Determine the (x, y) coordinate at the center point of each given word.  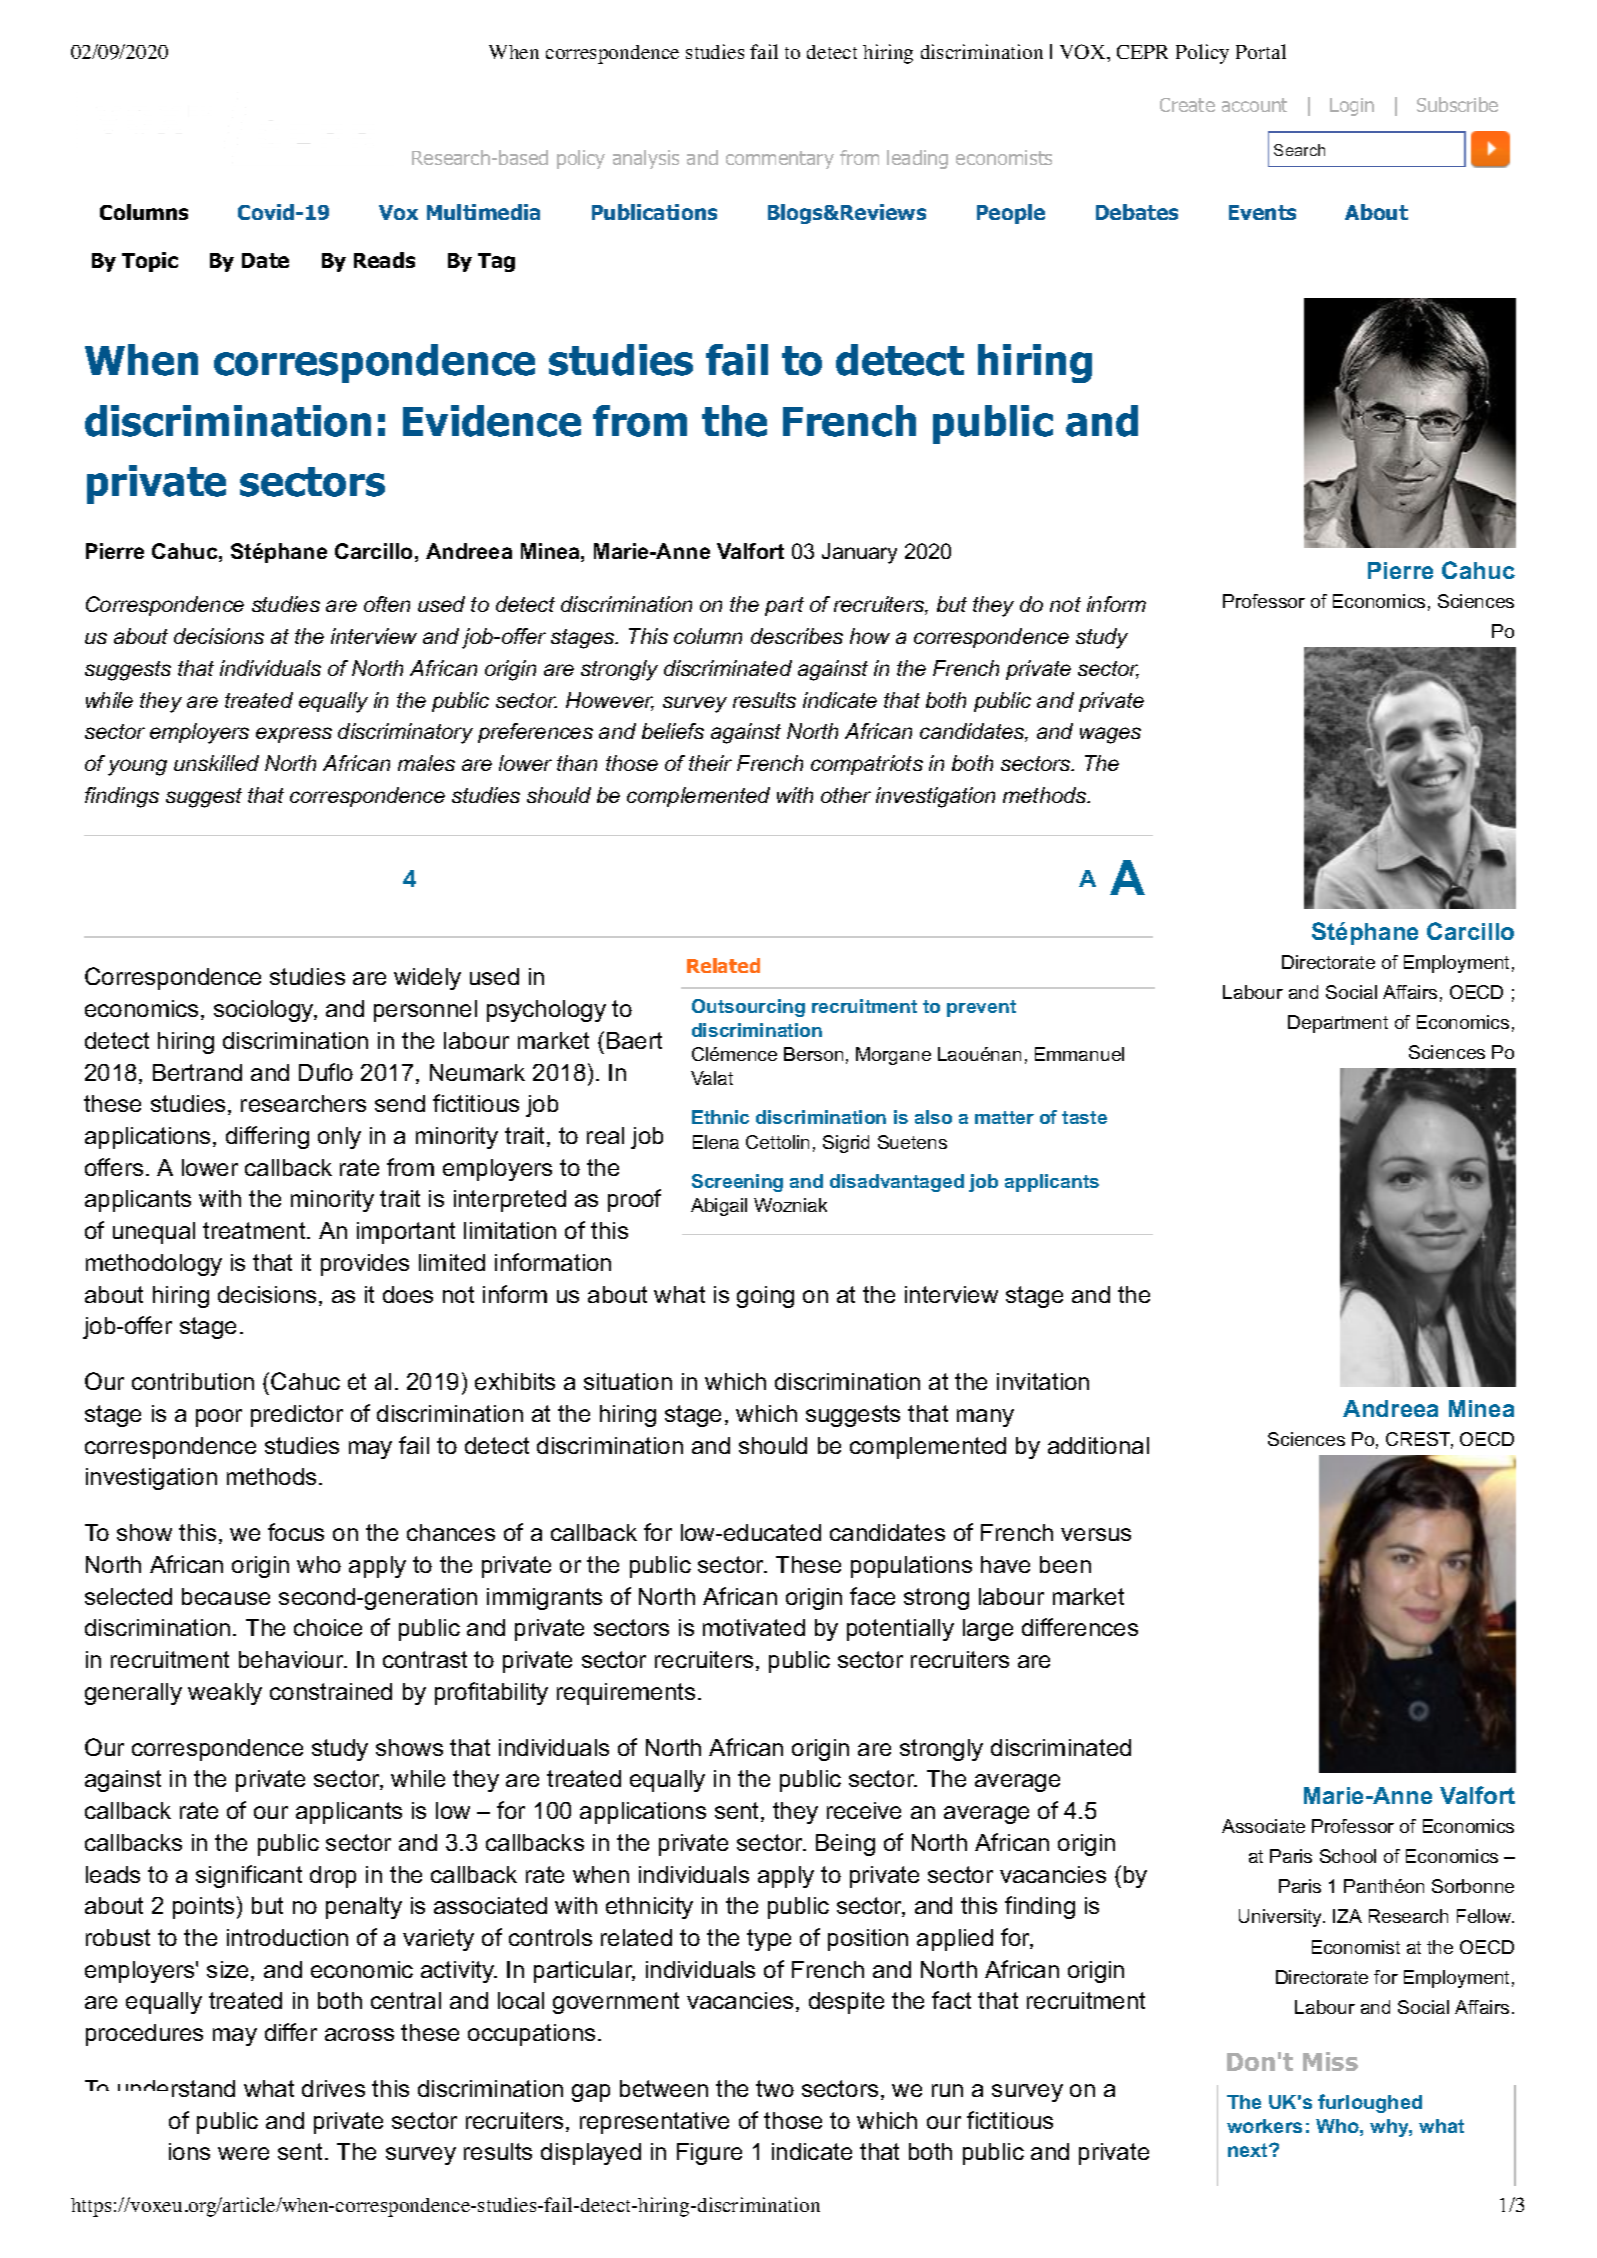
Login (1352, 107)
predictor (297, 1416)
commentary (780, 160)
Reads (384, 260)
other (846, 795)
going (765, 1297)
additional (1098, 1445)
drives (333, 2088)
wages (1110, 735)
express (294, 735)
